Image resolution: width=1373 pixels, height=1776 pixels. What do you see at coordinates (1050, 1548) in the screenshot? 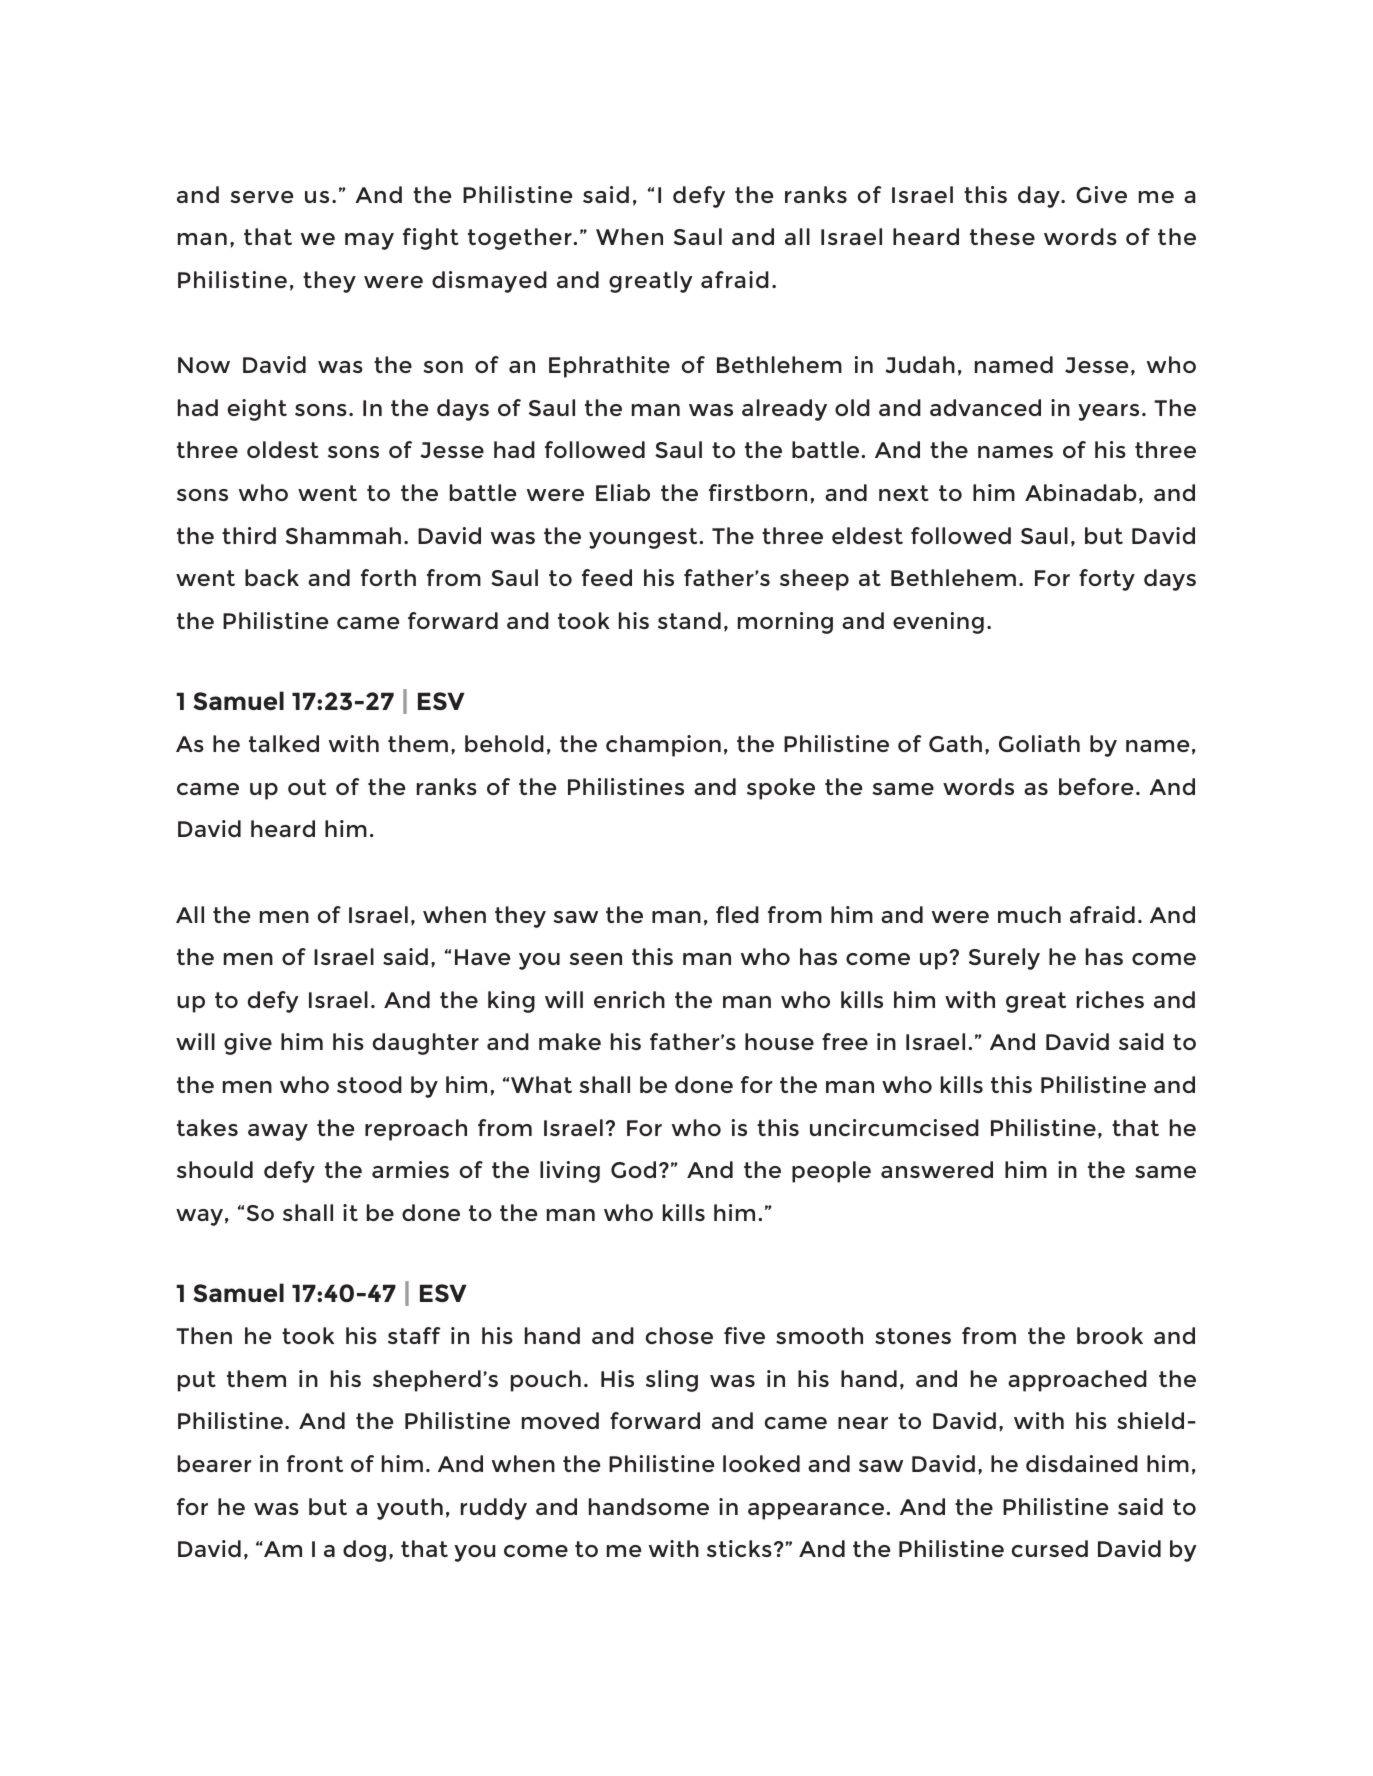
I see `cursed` at bounding box center [1050, 1548].
